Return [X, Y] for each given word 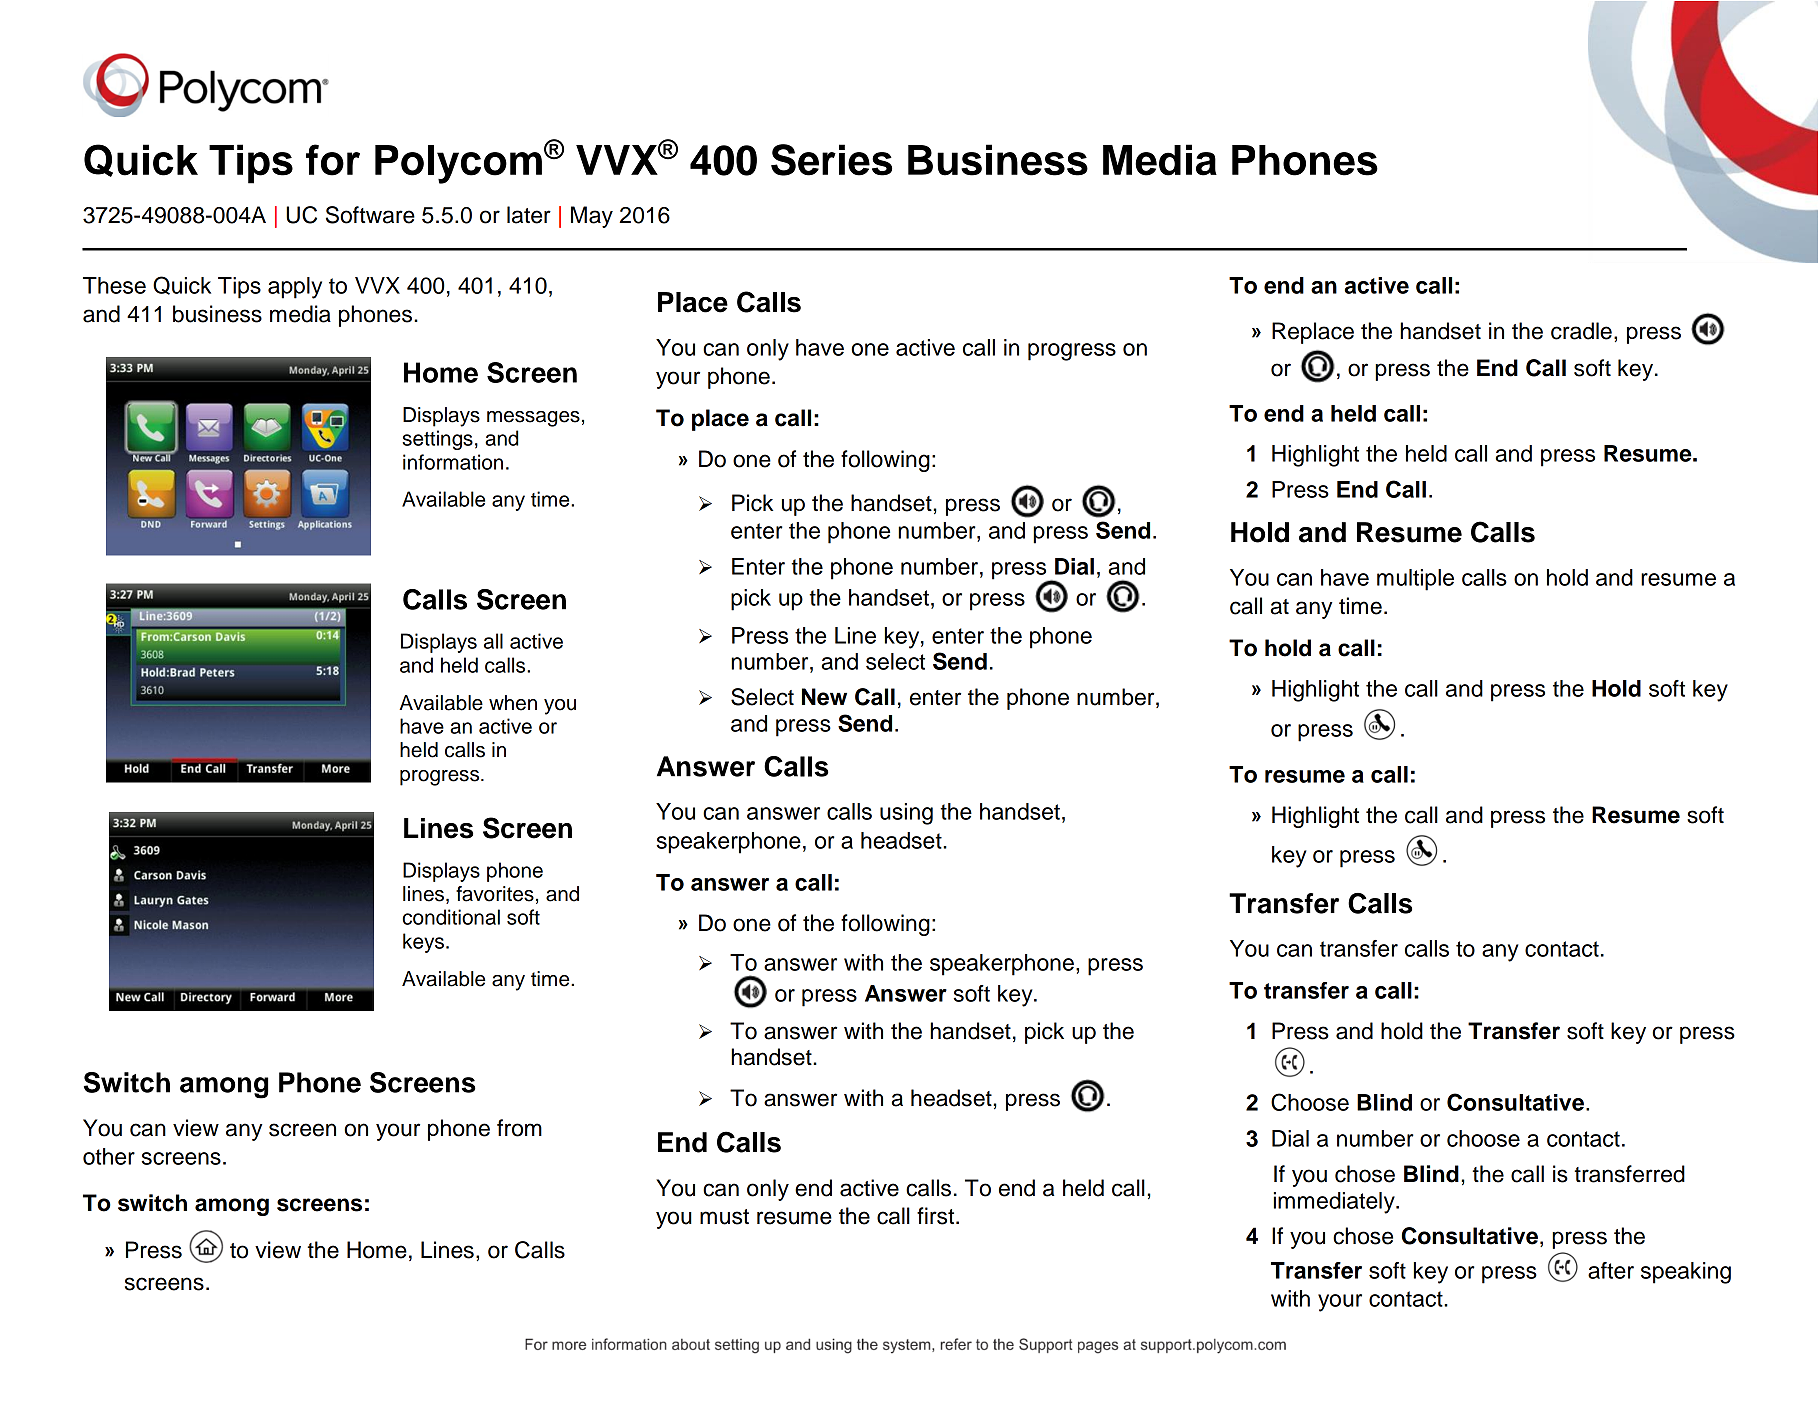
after [1611, 1270]
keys [423, 943]
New [824, 697]
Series [831, 160]
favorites [495, 894]
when [513, 703]
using [906, 814]
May [592, 217]
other [109, 1156]
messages [533, 419]
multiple [1415, 580]
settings [437, 440]
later [529, 215]
